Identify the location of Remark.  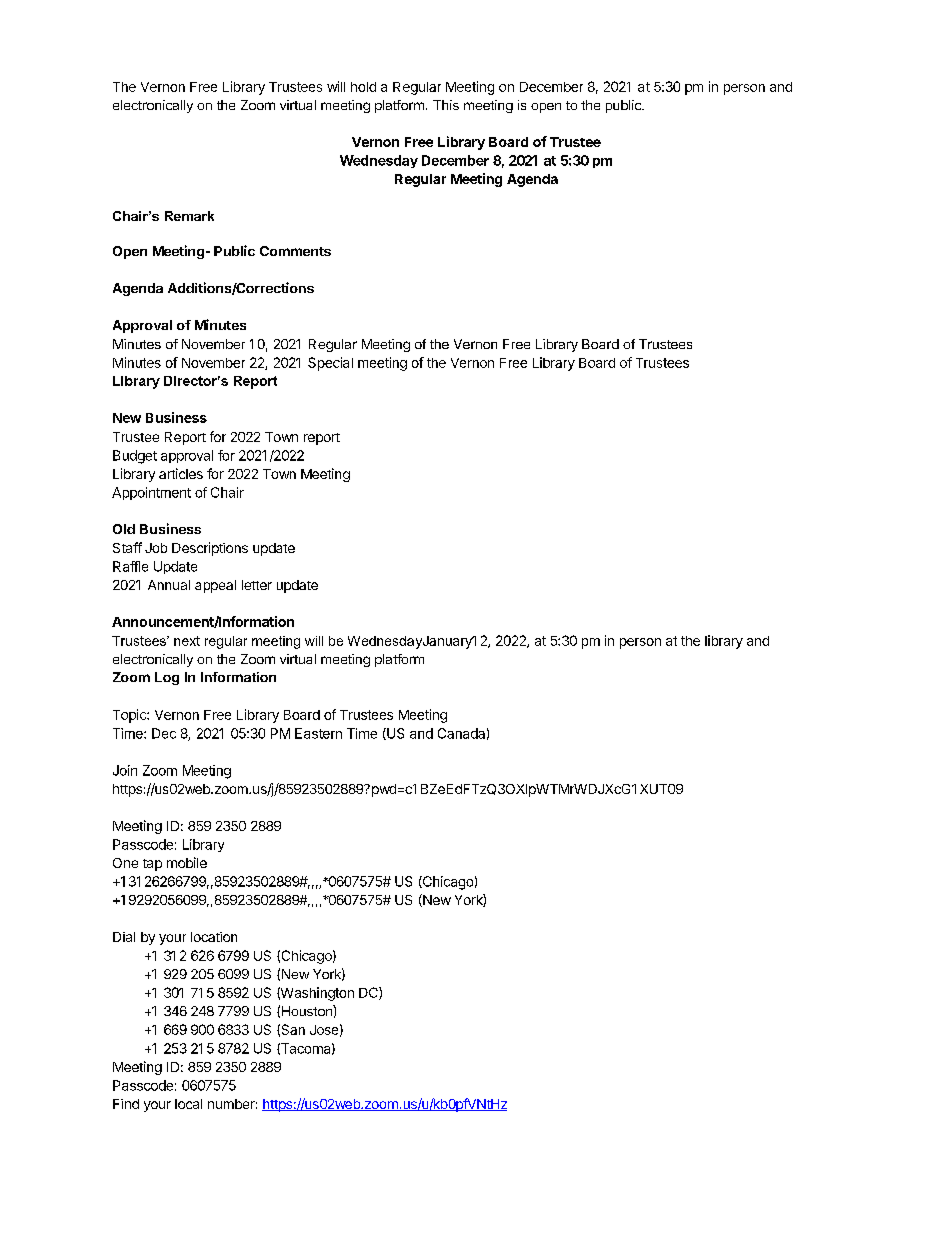
(189, 216).
